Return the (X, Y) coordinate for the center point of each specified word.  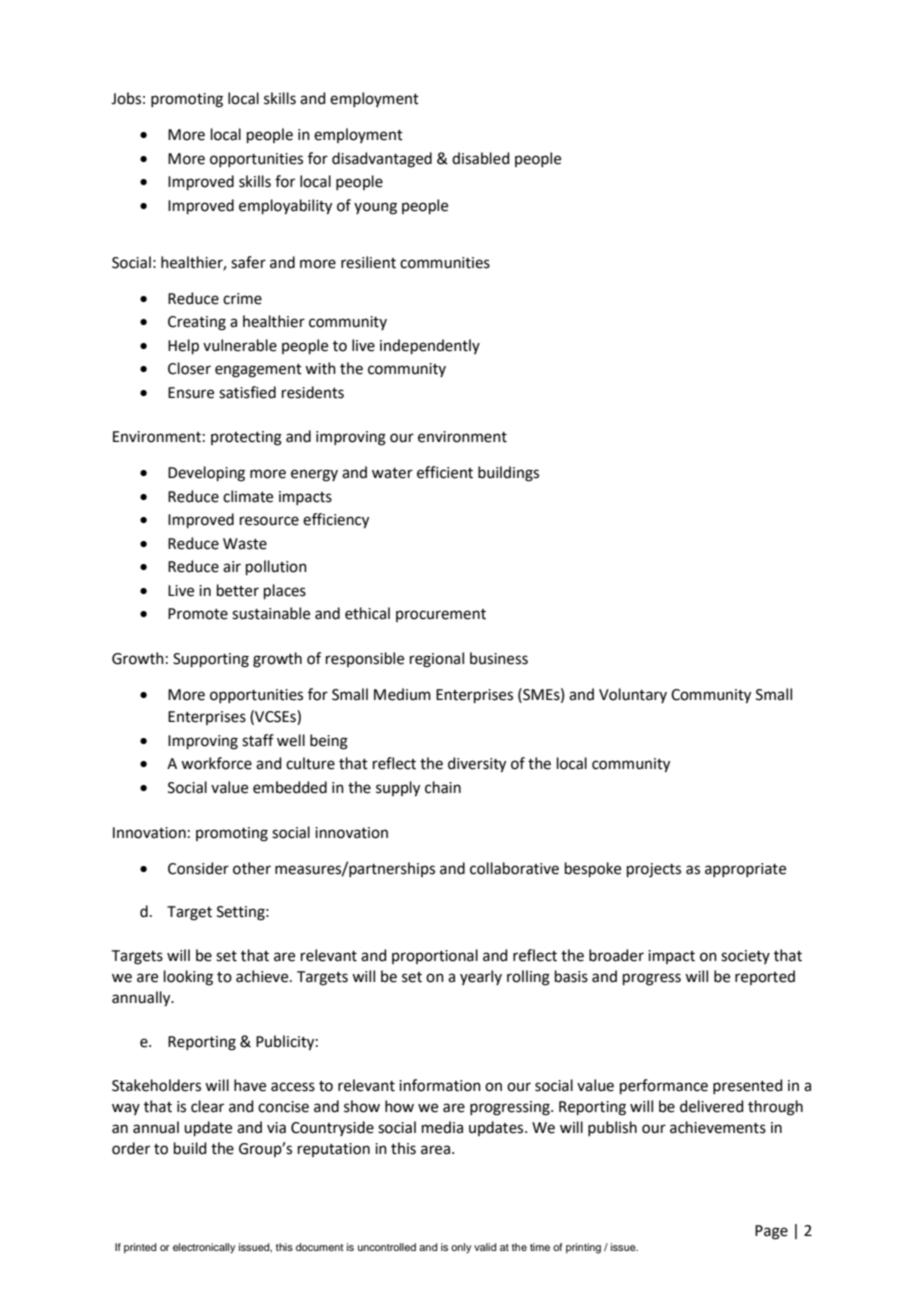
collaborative (514, 868)
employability (285, 207)
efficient (445, 472)
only (461, 1248)
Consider (198, 868)
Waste (245, 544)
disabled (481, 158)
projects (654, 870)
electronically (204, 1248)
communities (445, 263)
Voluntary (633, 695)
